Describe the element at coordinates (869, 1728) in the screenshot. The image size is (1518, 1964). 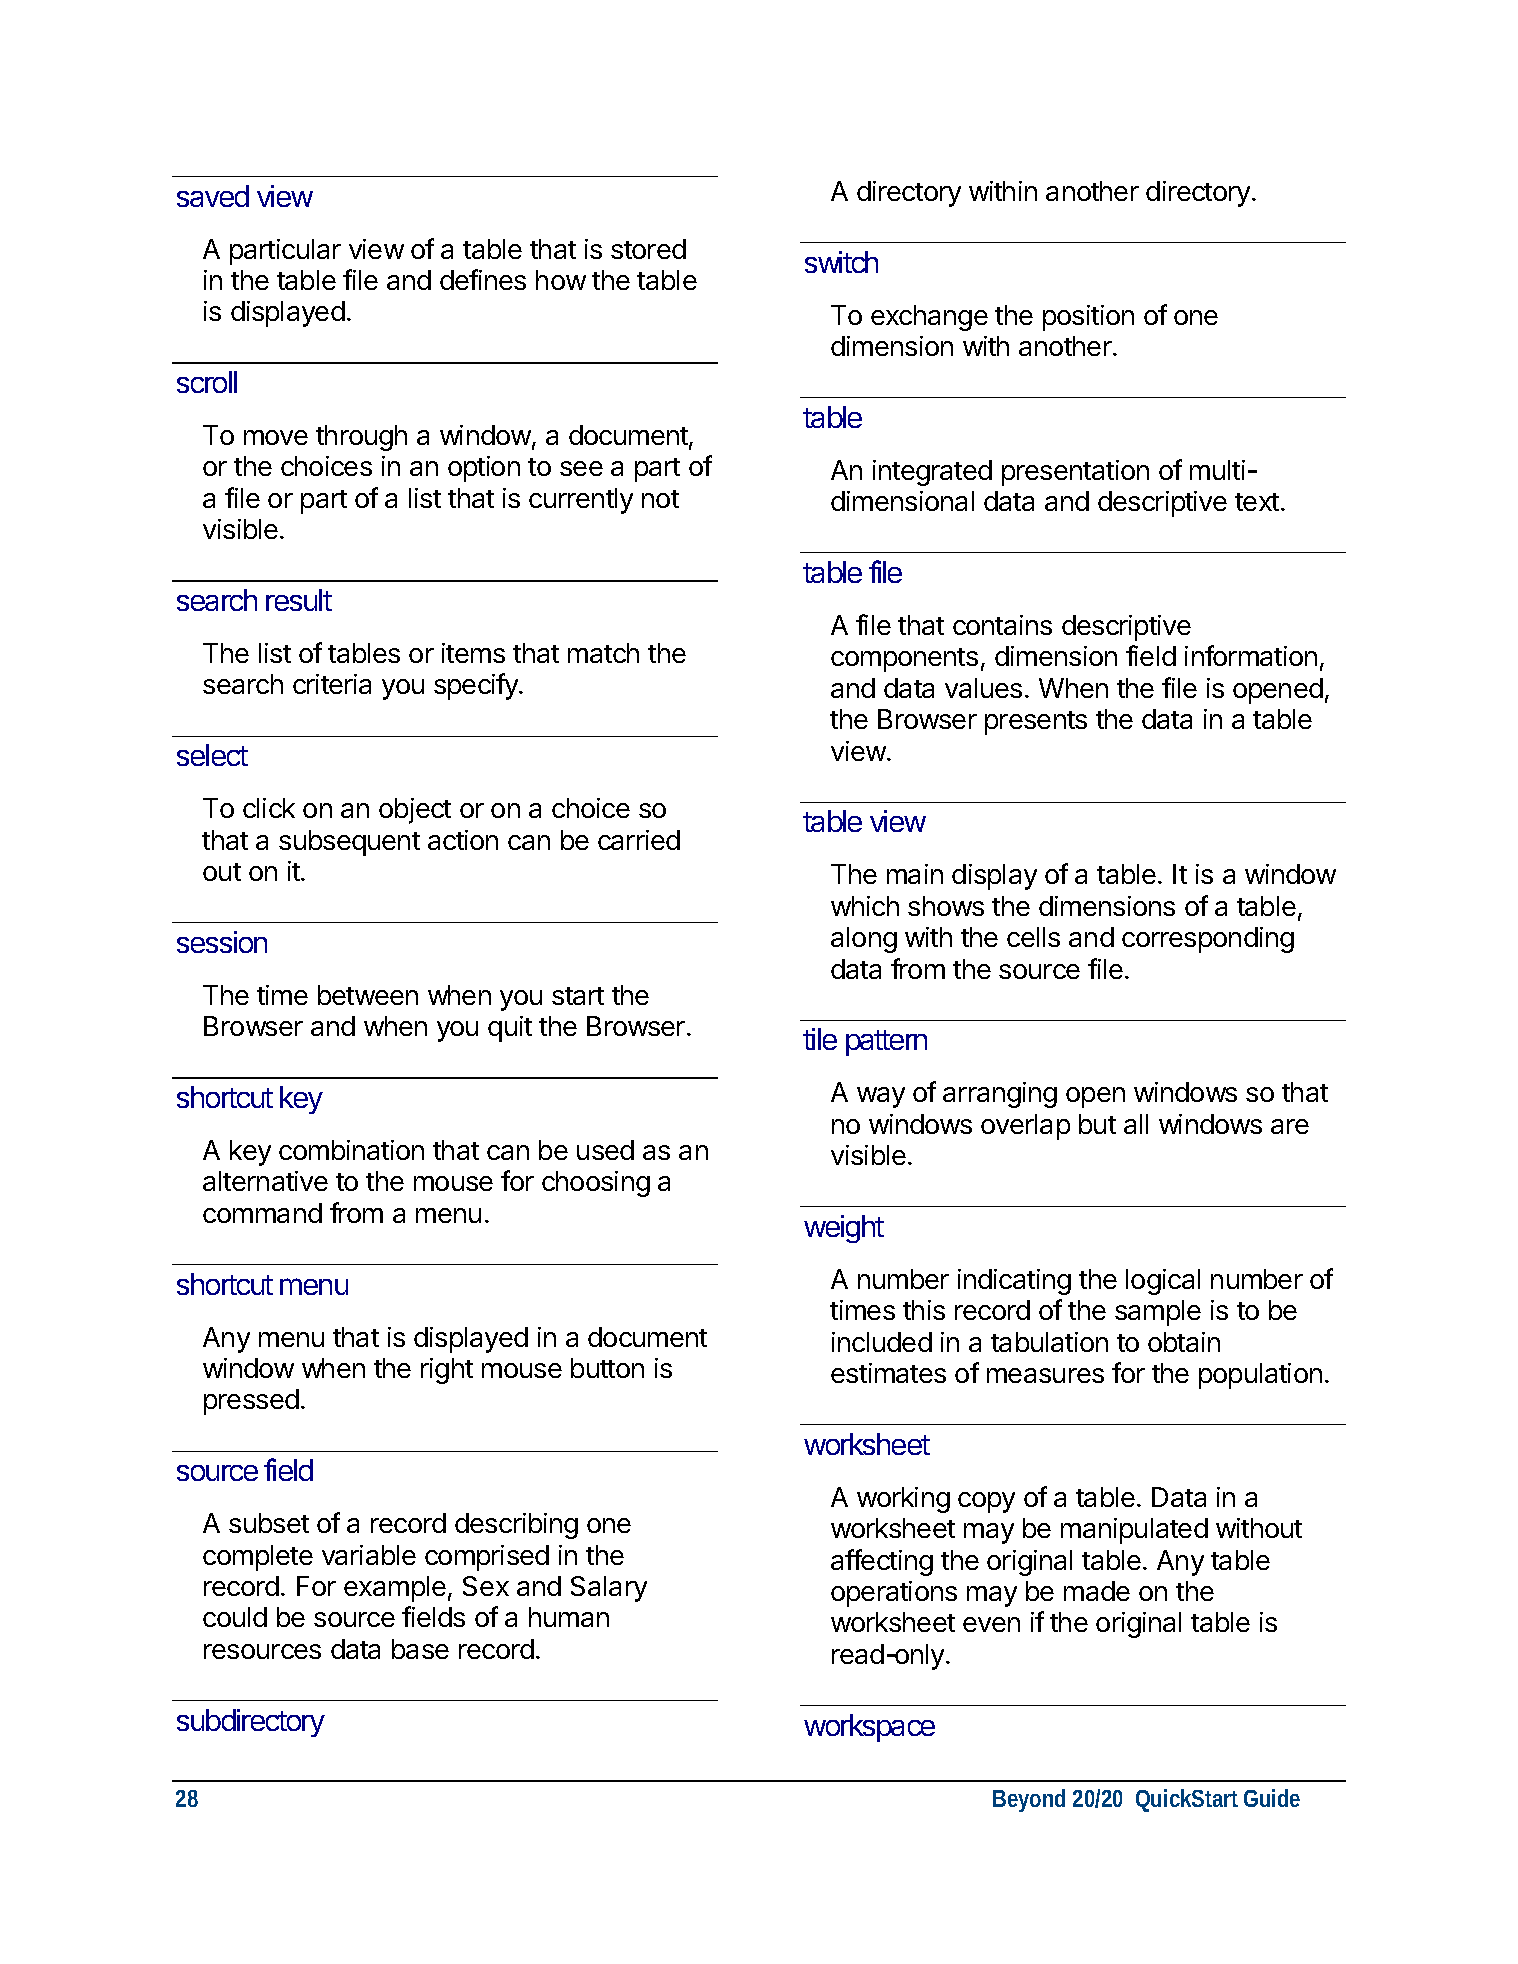
I see `workspace` at that location.
